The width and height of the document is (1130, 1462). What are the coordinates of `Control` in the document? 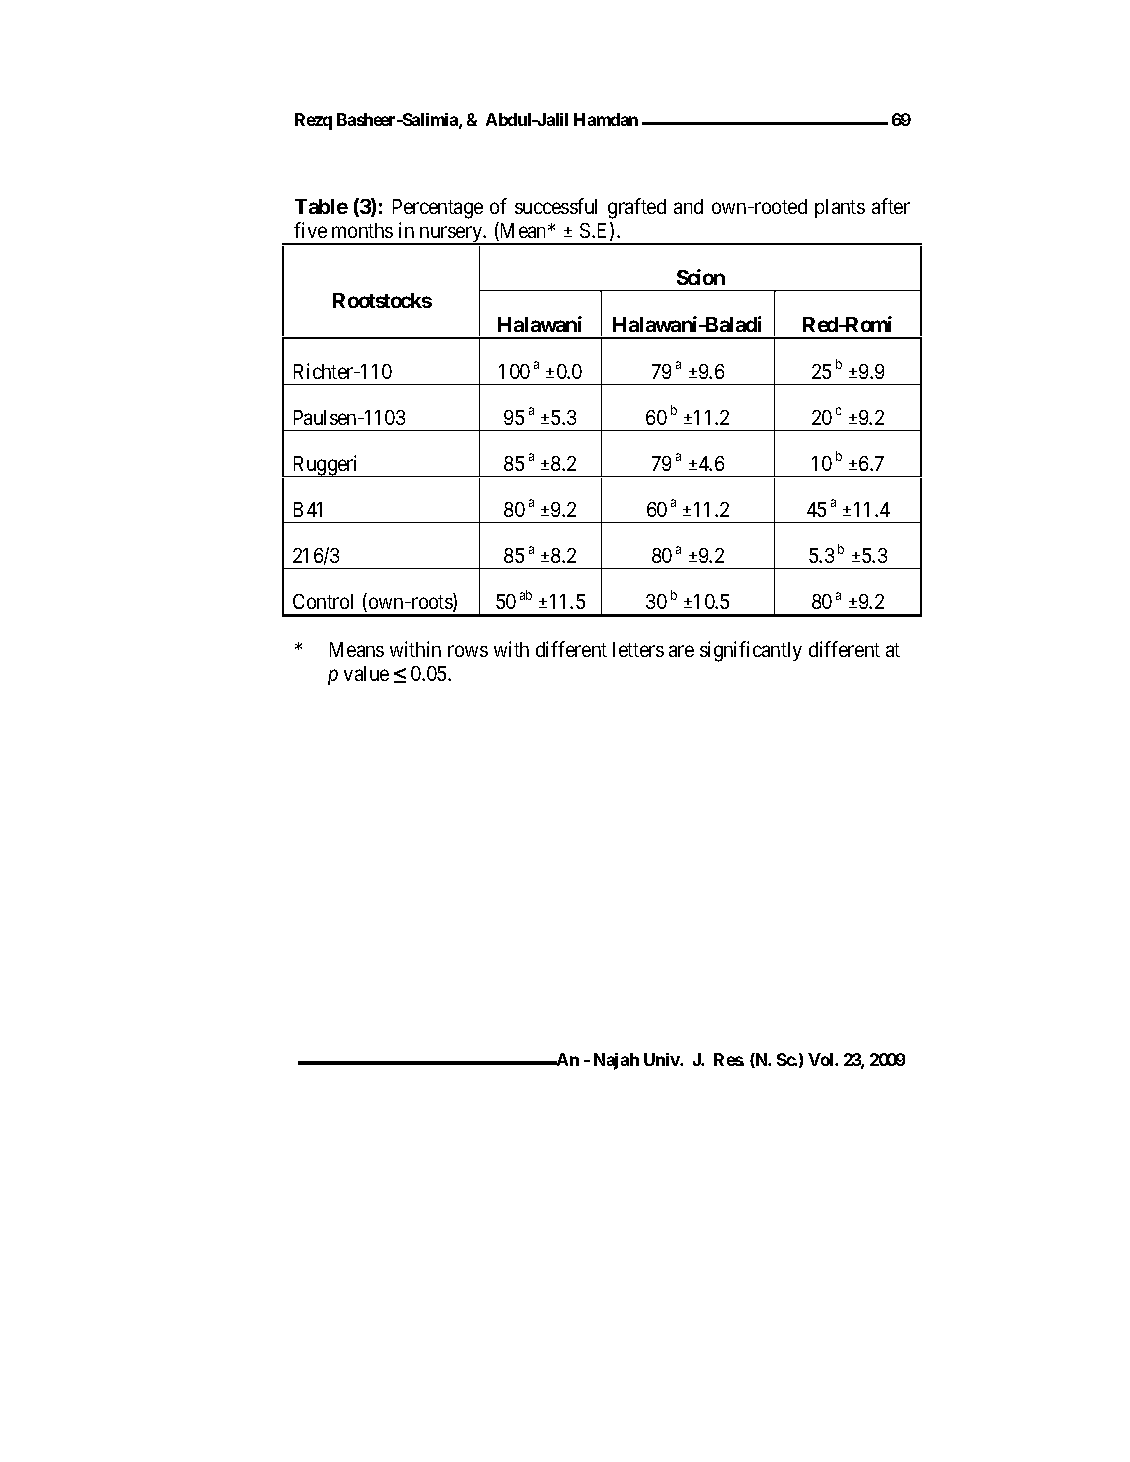 It's located at (323, 601).
